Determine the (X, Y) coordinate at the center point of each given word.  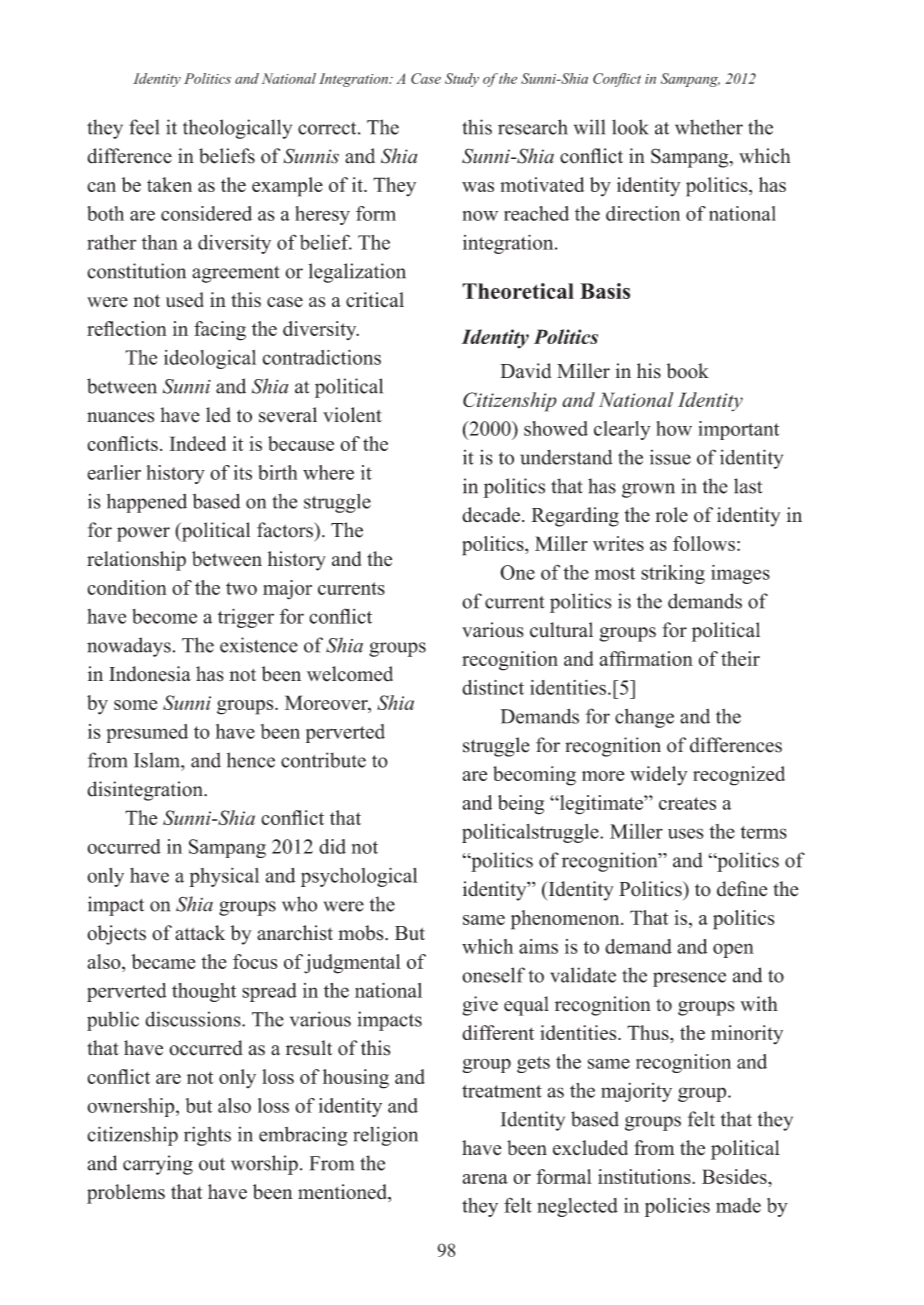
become (164, 616)
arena (485, 1179)
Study (462, 80)
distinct (493, 687)
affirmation (646, 658)
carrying (158, 1165)
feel (144, 127)
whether (709, 127)
